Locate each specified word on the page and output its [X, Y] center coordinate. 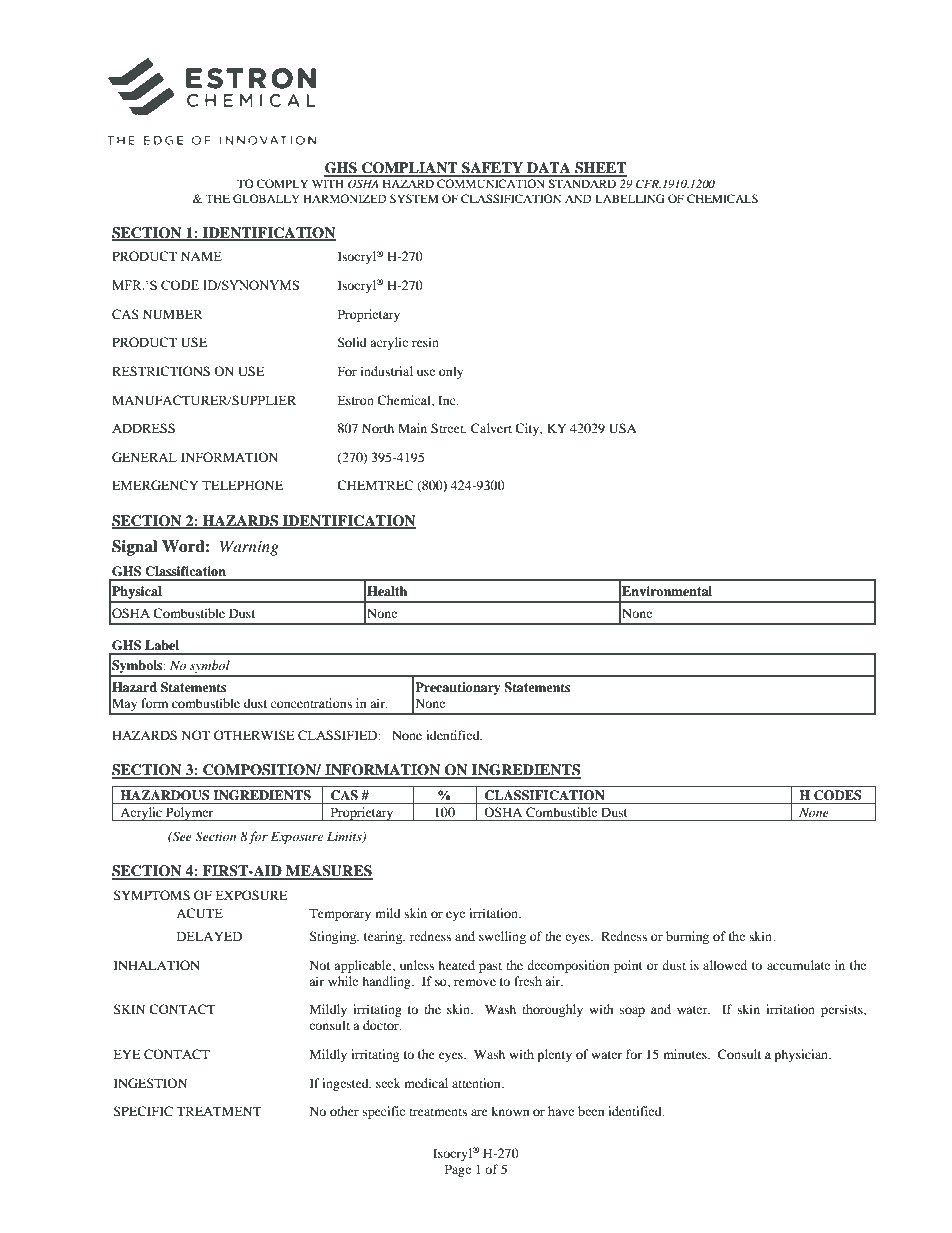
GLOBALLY [266, 198]
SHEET [600, 169]
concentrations [311, 703]
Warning [249, 548]
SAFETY [492, 169]
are [479, 1112]
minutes [686, 1054]
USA [623, 428]
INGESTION [150, 1083]
